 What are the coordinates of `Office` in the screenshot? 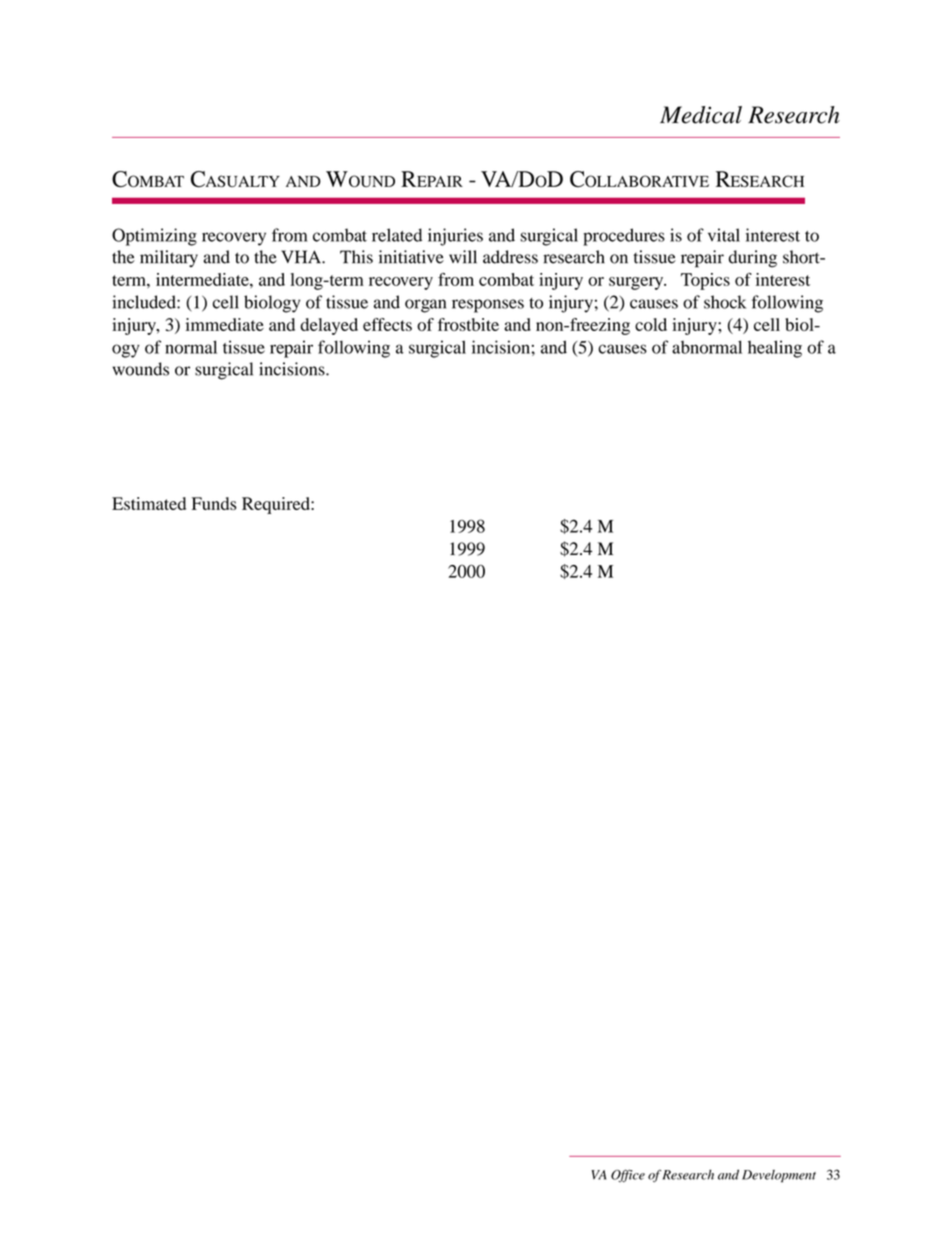 It's located at (628, 1175).
